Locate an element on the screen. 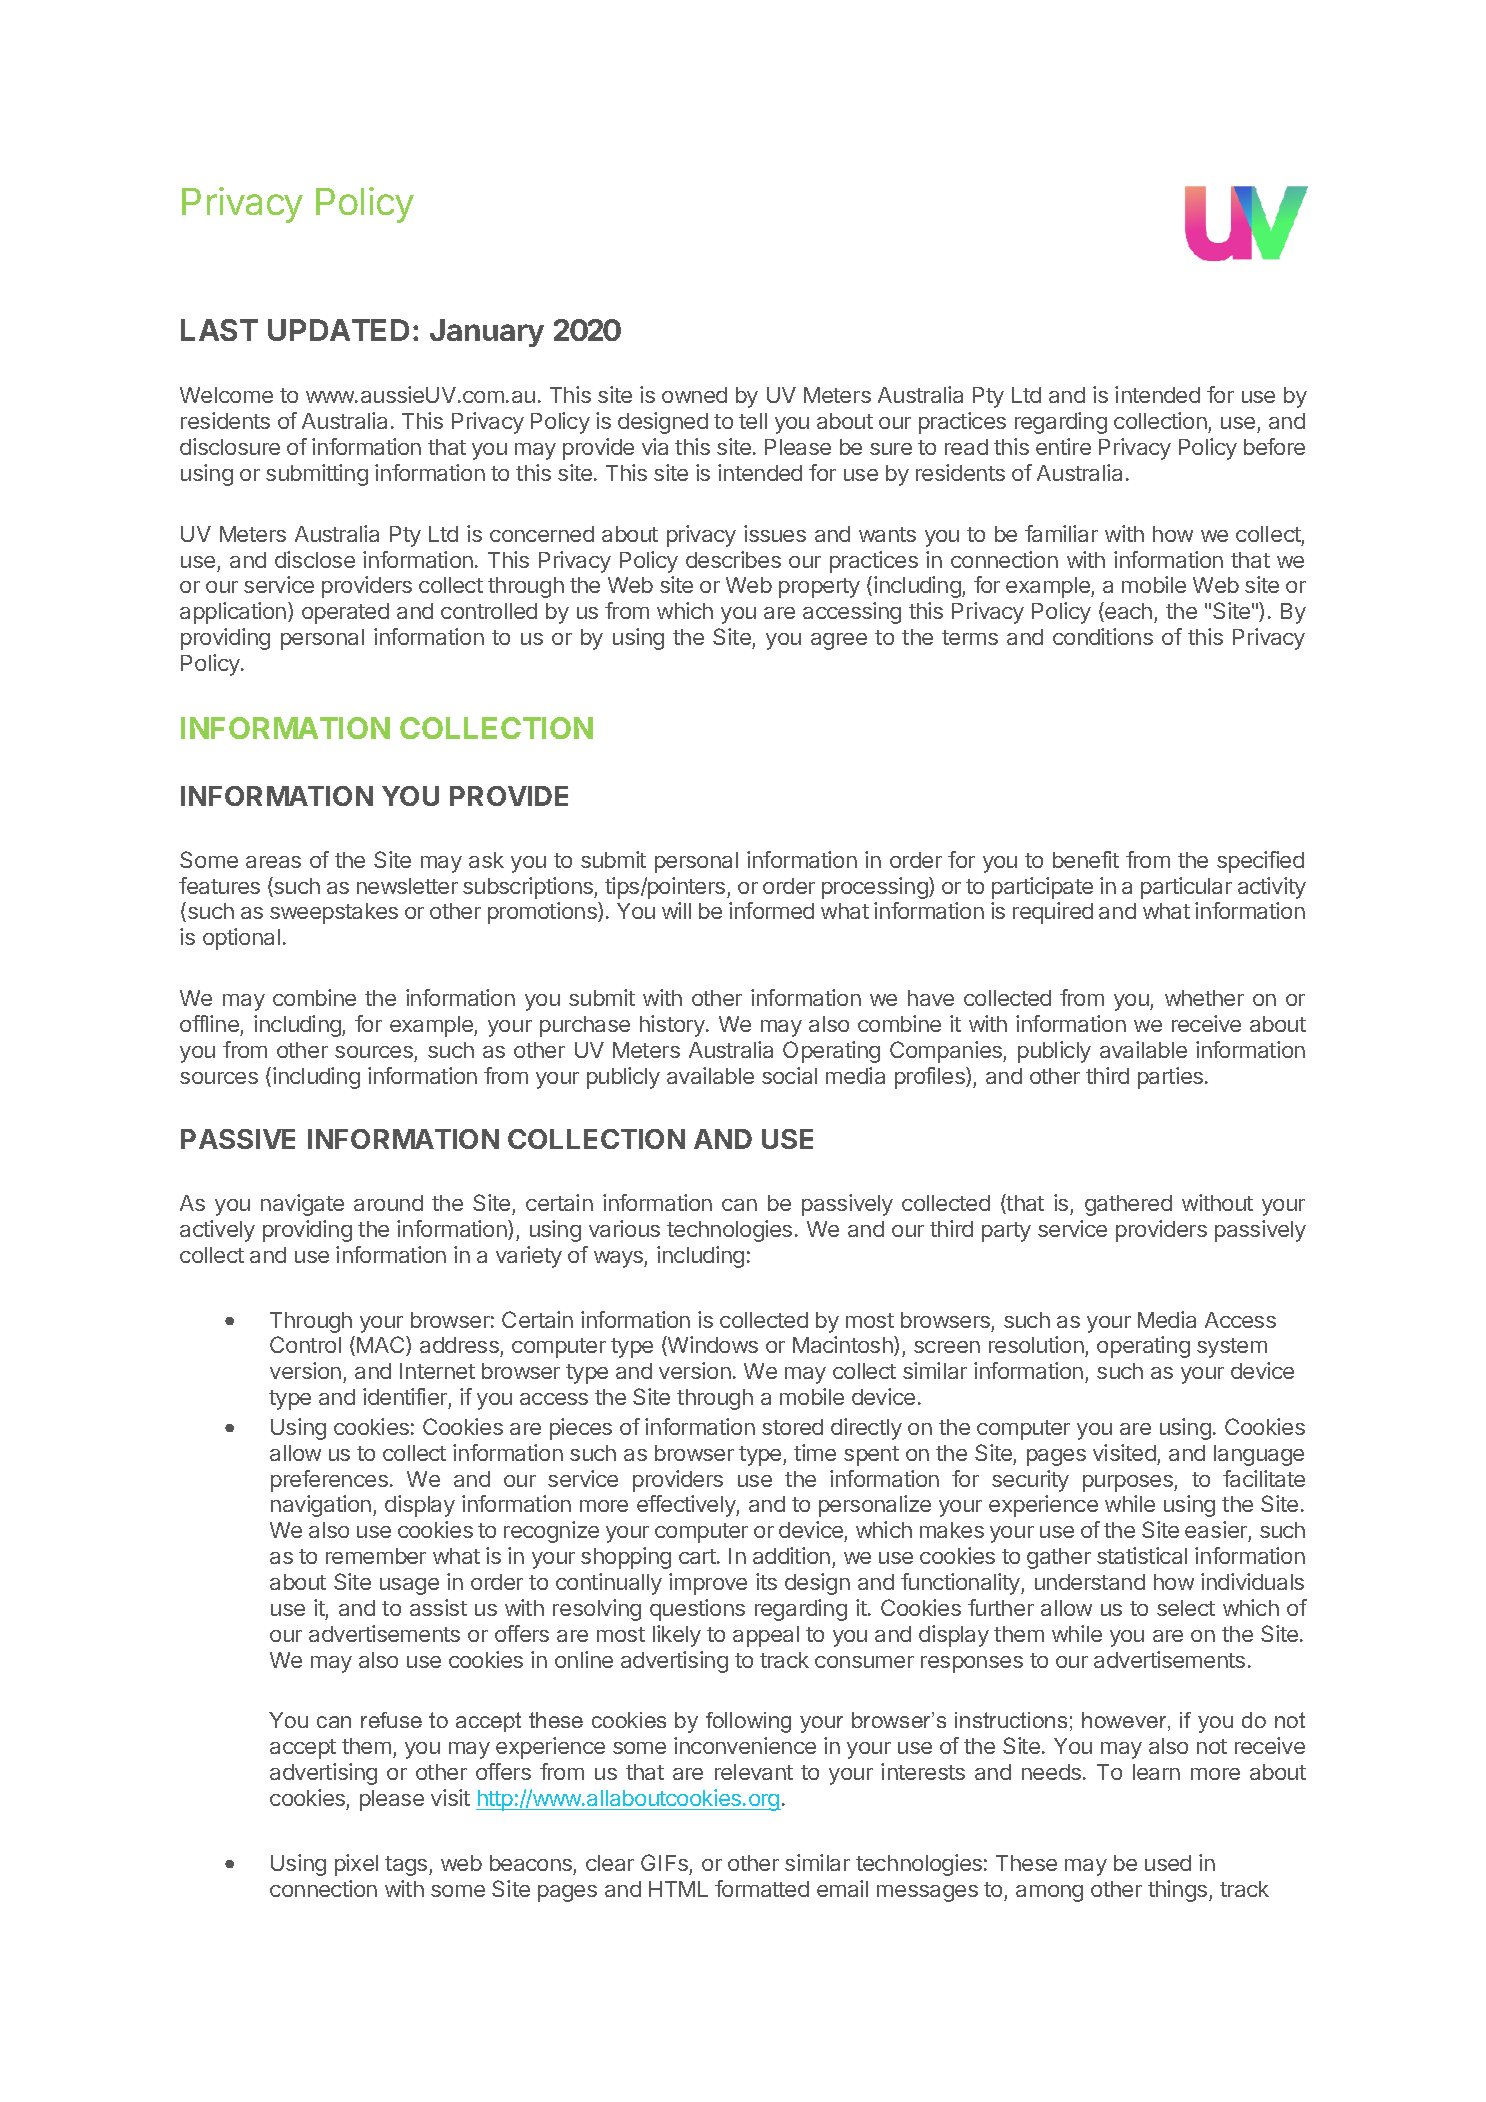 Image resolution: width=1486 pixels, height=2102 pixels. formatted is located at coordinates (762, 1888).
